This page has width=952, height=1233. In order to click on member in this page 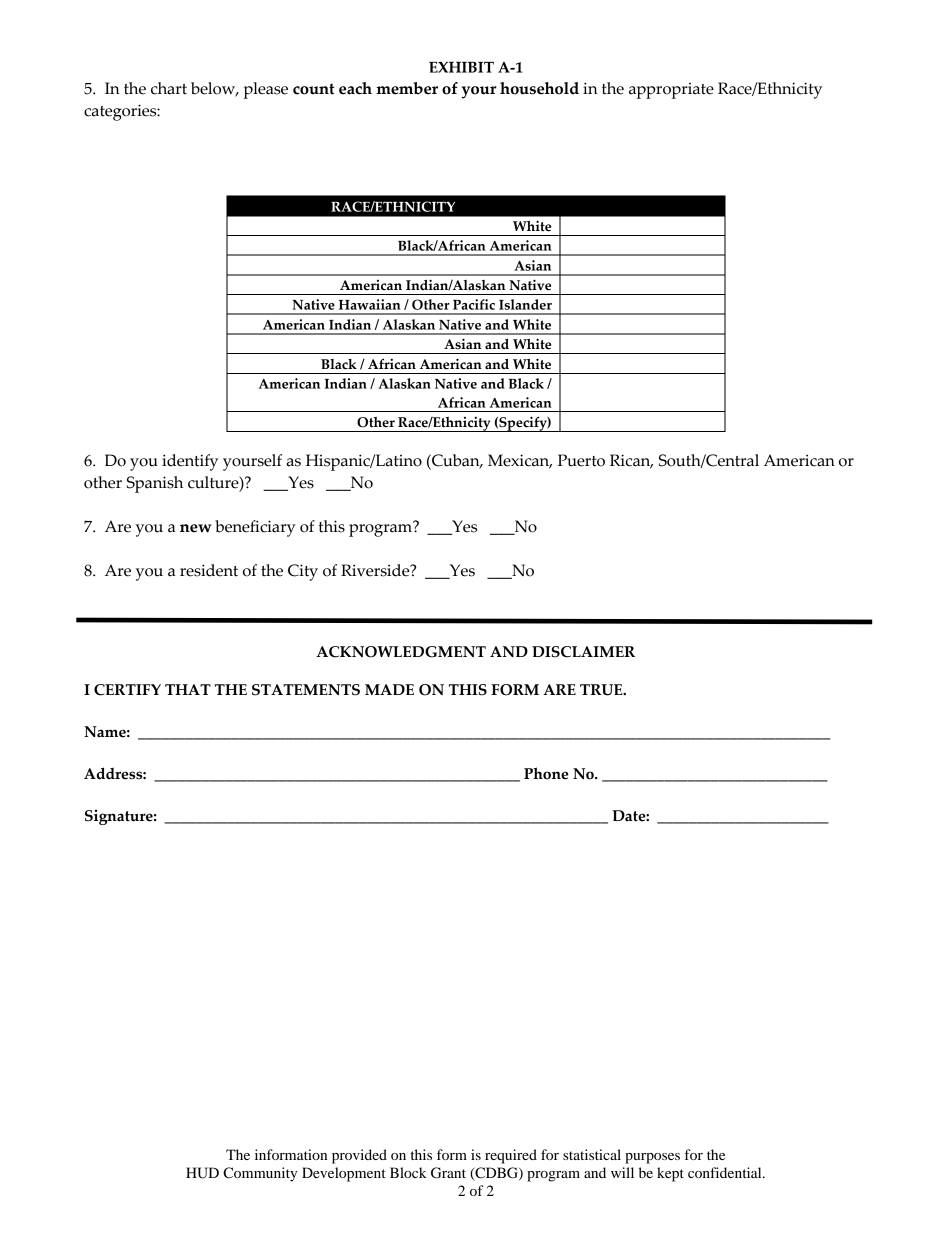, I will do `click(407, 88)`.
